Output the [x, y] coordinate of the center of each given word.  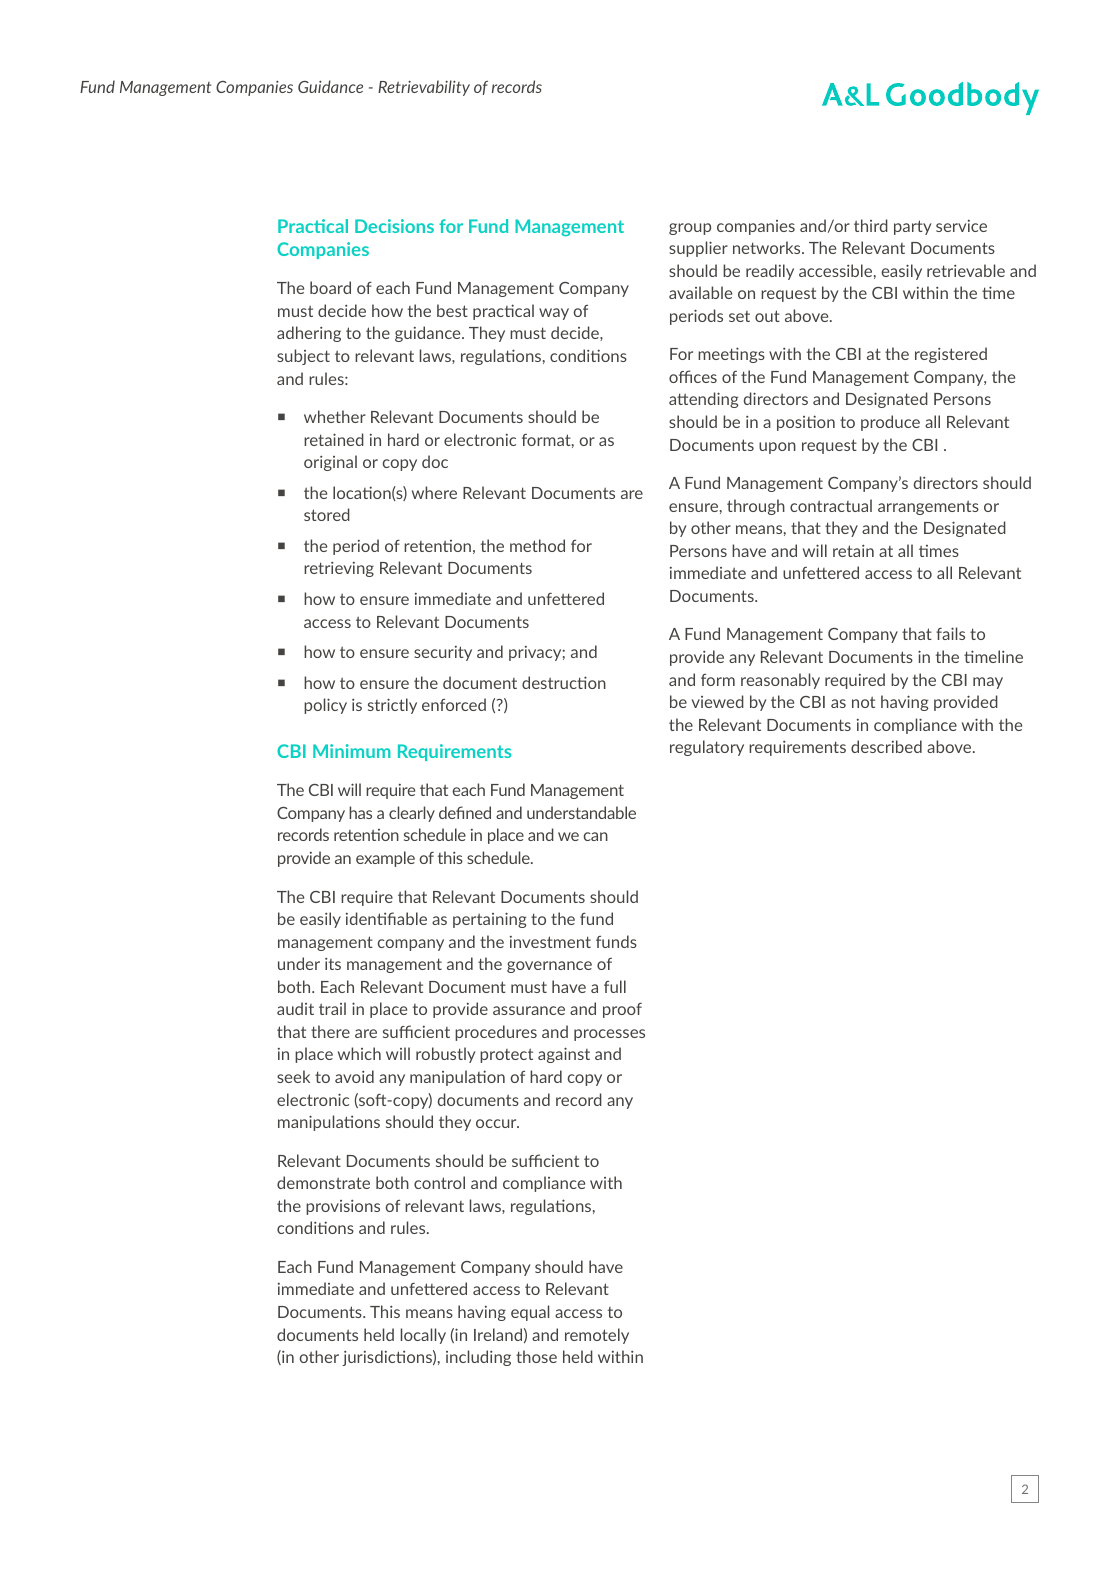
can [595, 836]
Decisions [394, 226]
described [886, 746]
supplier [698, 249]
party [912, 227]
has [360, 812]
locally [423, 1336]
